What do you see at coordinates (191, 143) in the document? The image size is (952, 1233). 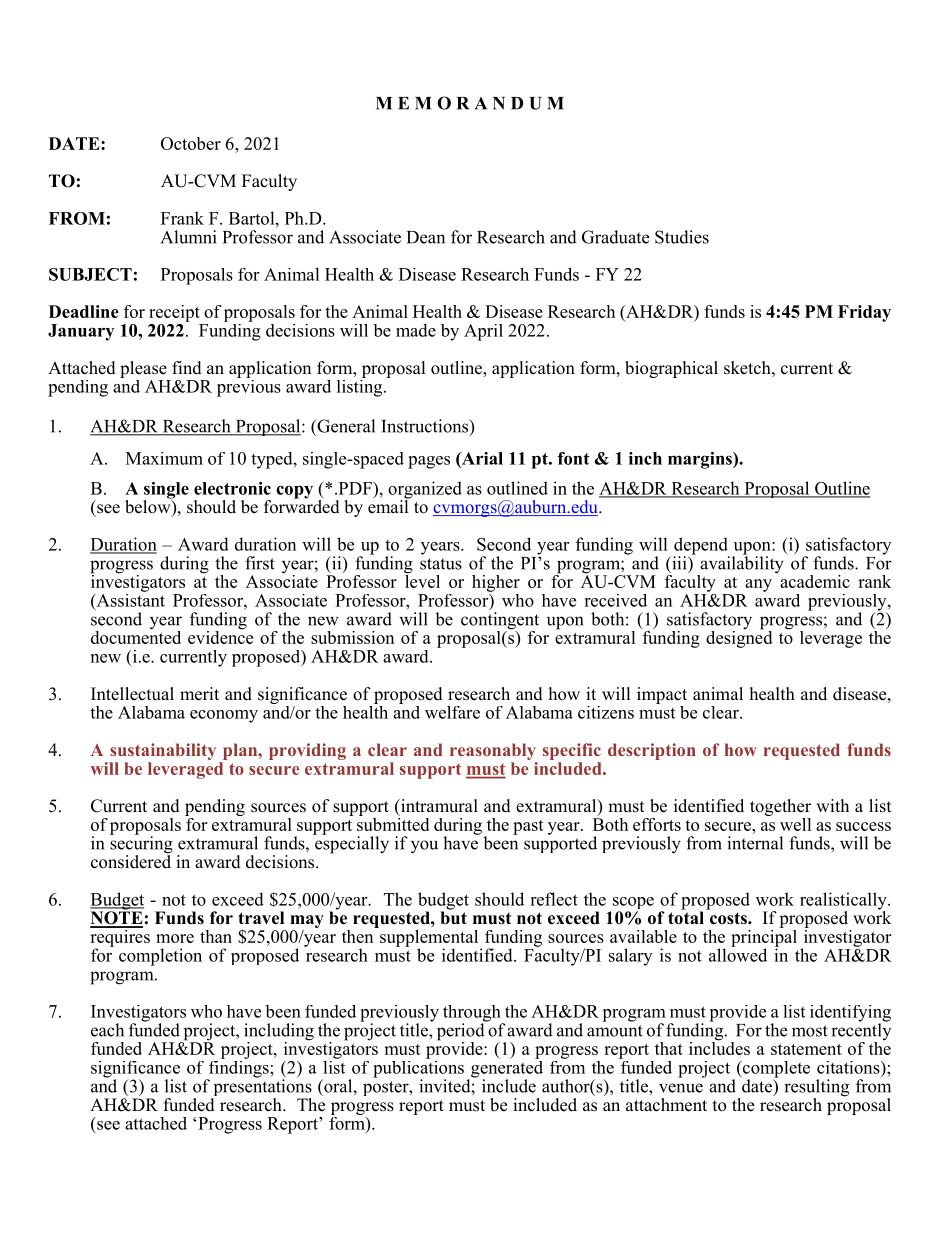 I see `October` at bounding box center [191, 143].
